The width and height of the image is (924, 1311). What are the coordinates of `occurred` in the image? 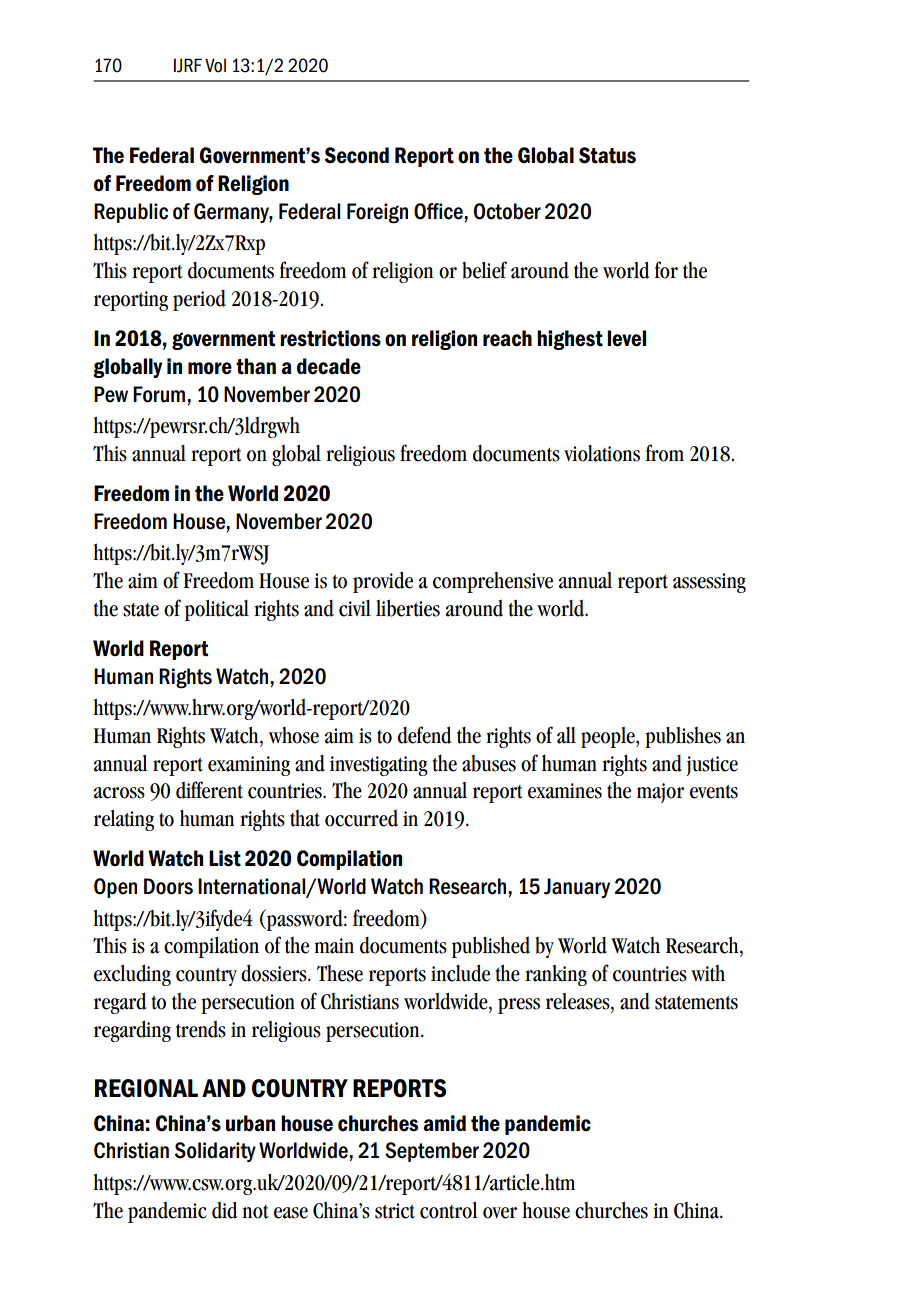 It's located at (361, 818).
